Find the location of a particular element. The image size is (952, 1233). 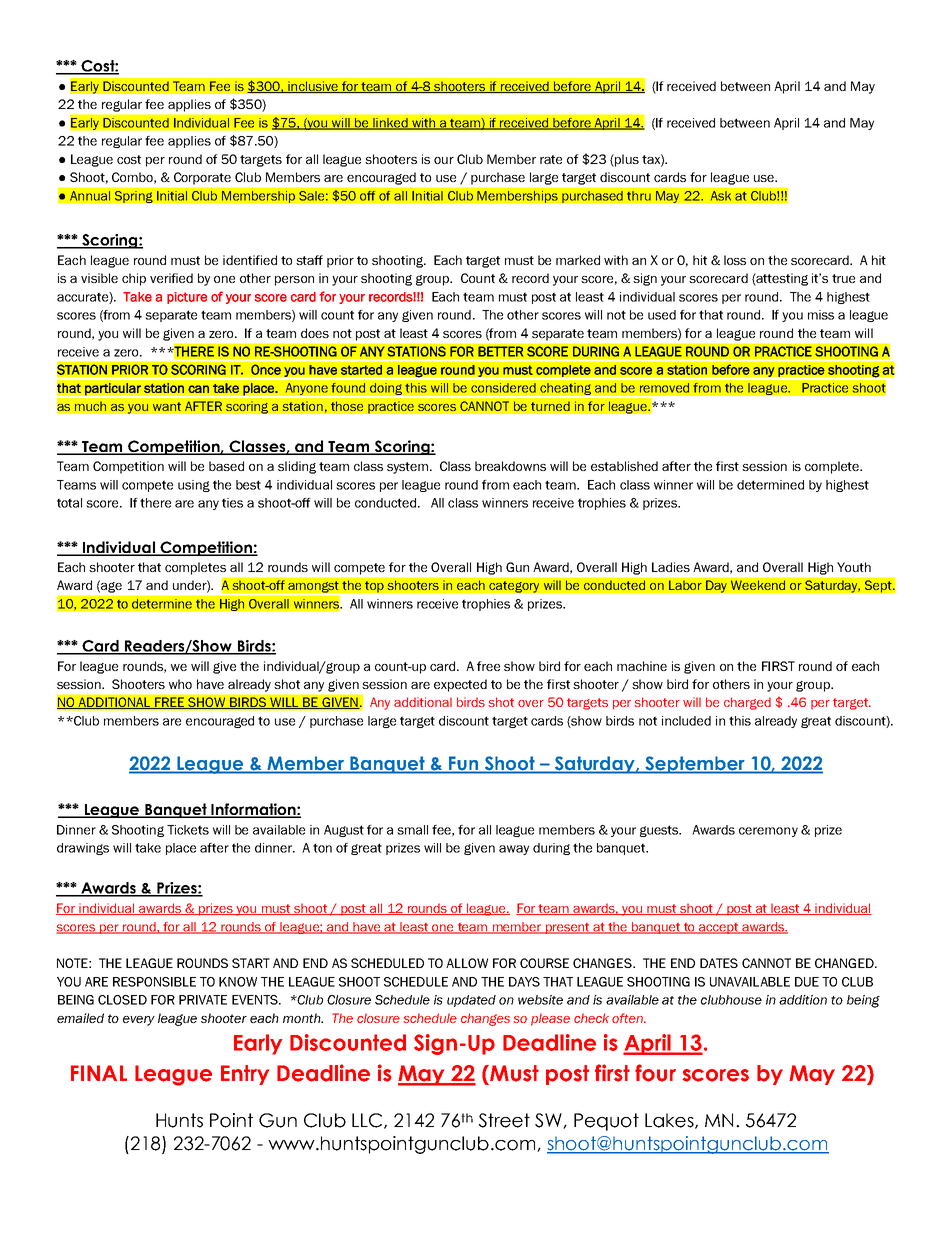

inclusive is located at coordinates (313, 87).
